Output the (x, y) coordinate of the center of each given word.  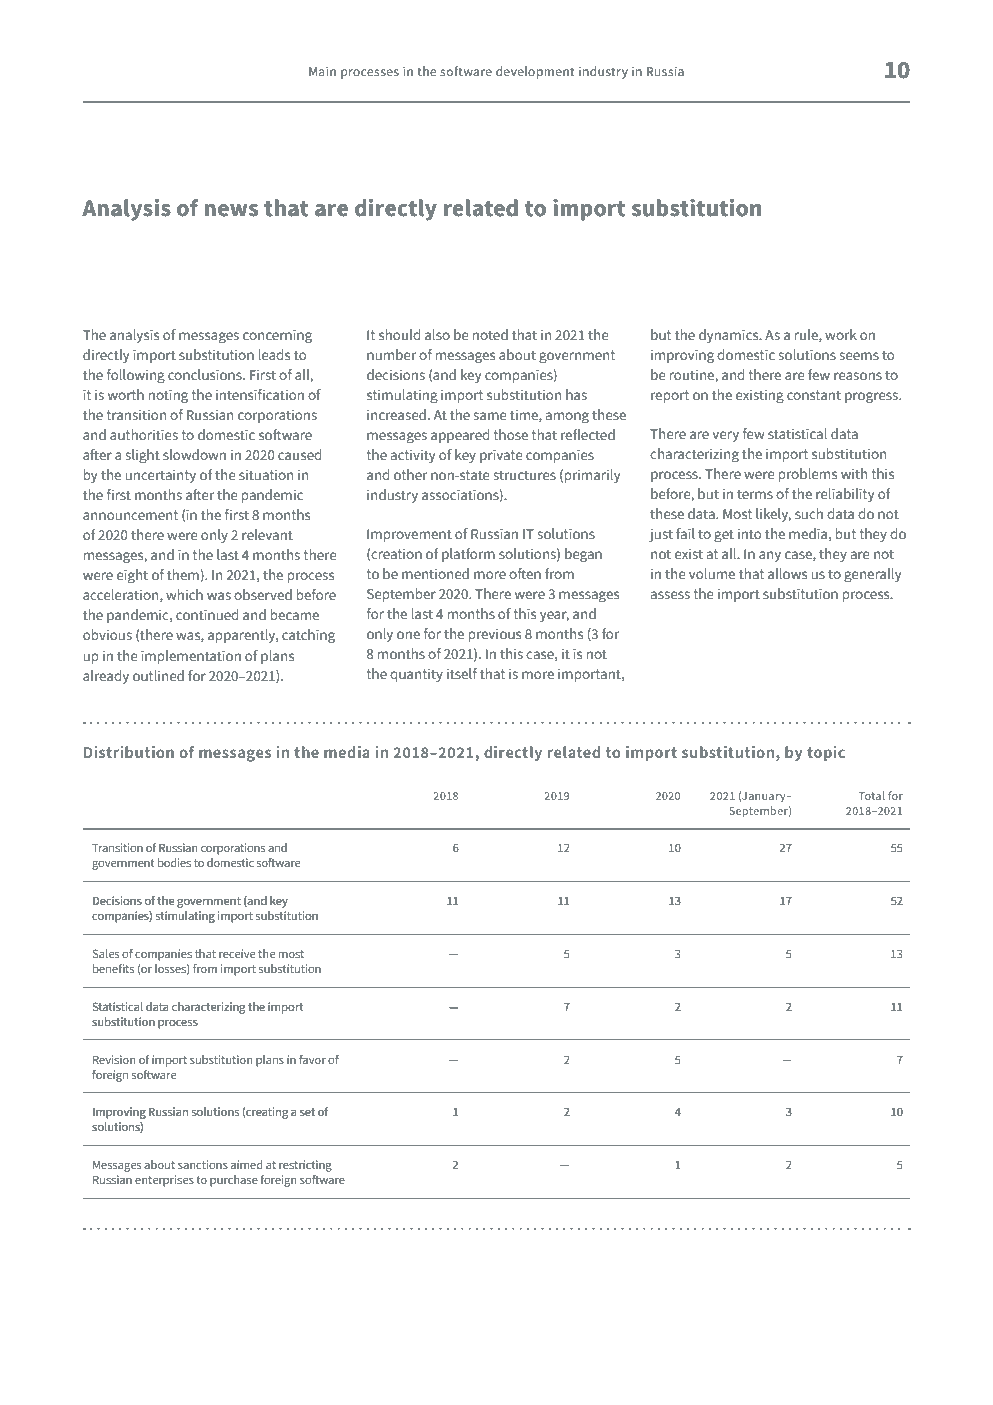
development (535, 72)
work (841, 334)
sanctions (203, 1164)
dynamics (730, 336)
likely (773, 515)
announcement (130, 515)
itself (462, 673)
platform (468, 555)
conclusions (206, 374)
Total (872, 795)
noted (490, 334)
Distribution (129, 752)
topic (826, 753)
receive (237, 953)
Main (322, 71)
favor (312, 1059)
